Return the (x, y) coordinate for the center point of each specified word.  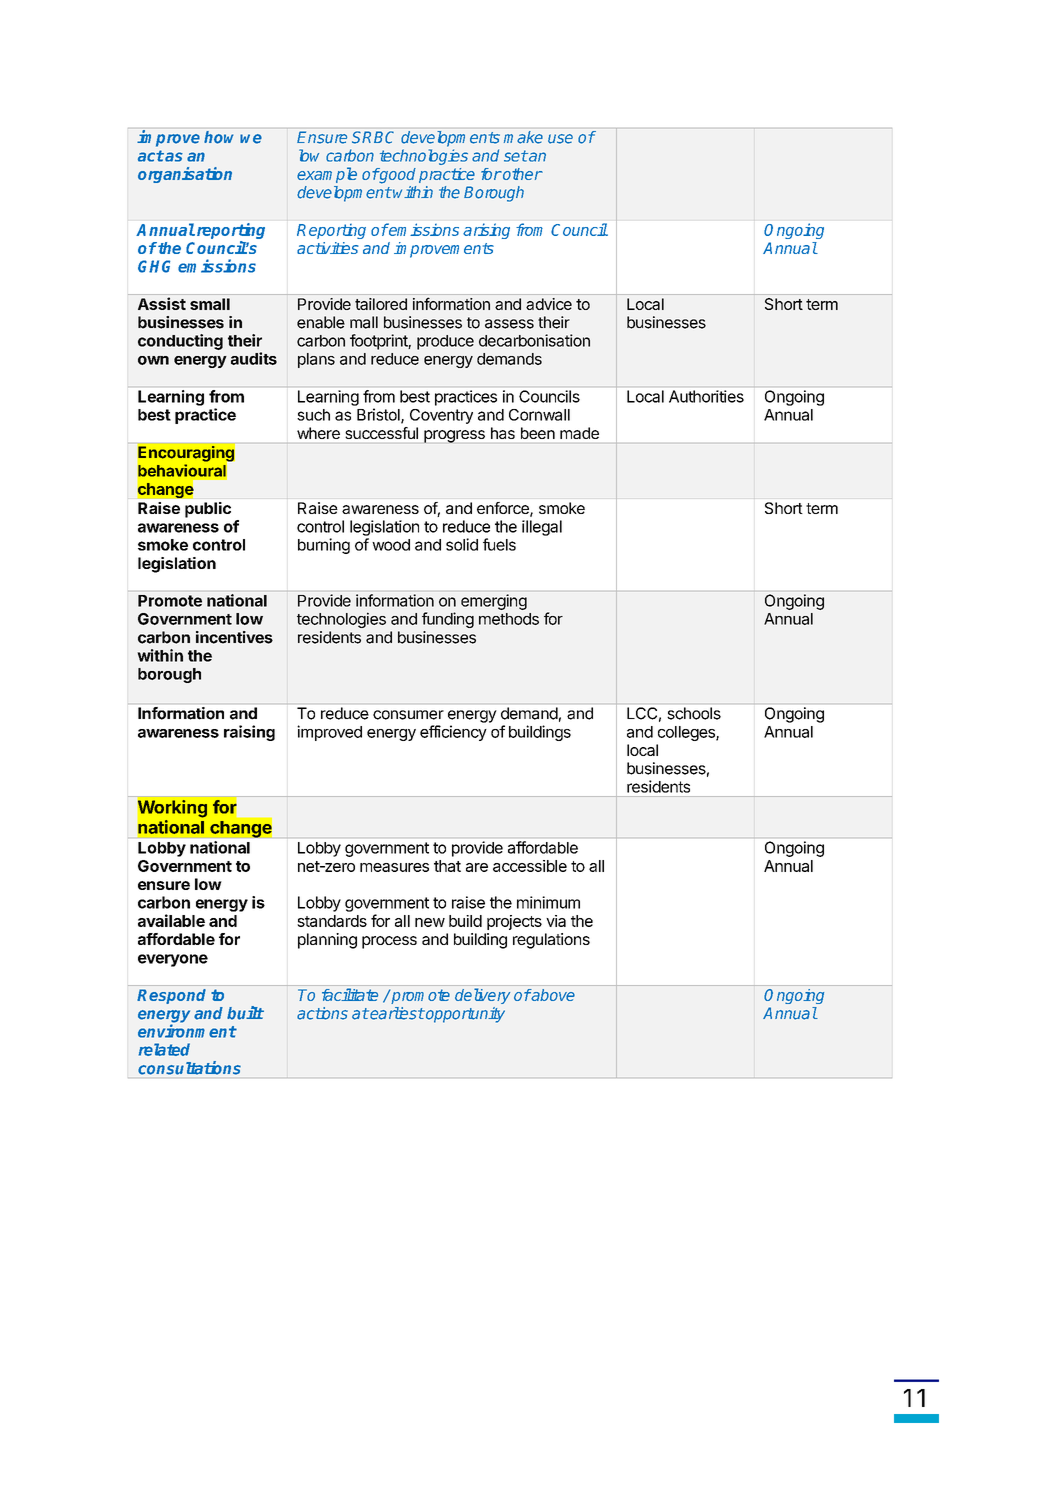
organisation (185, 175)
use (560, 139)
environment (187, 1031)
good (397, 176)
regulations (551, 941)
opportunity (464, 1015)
